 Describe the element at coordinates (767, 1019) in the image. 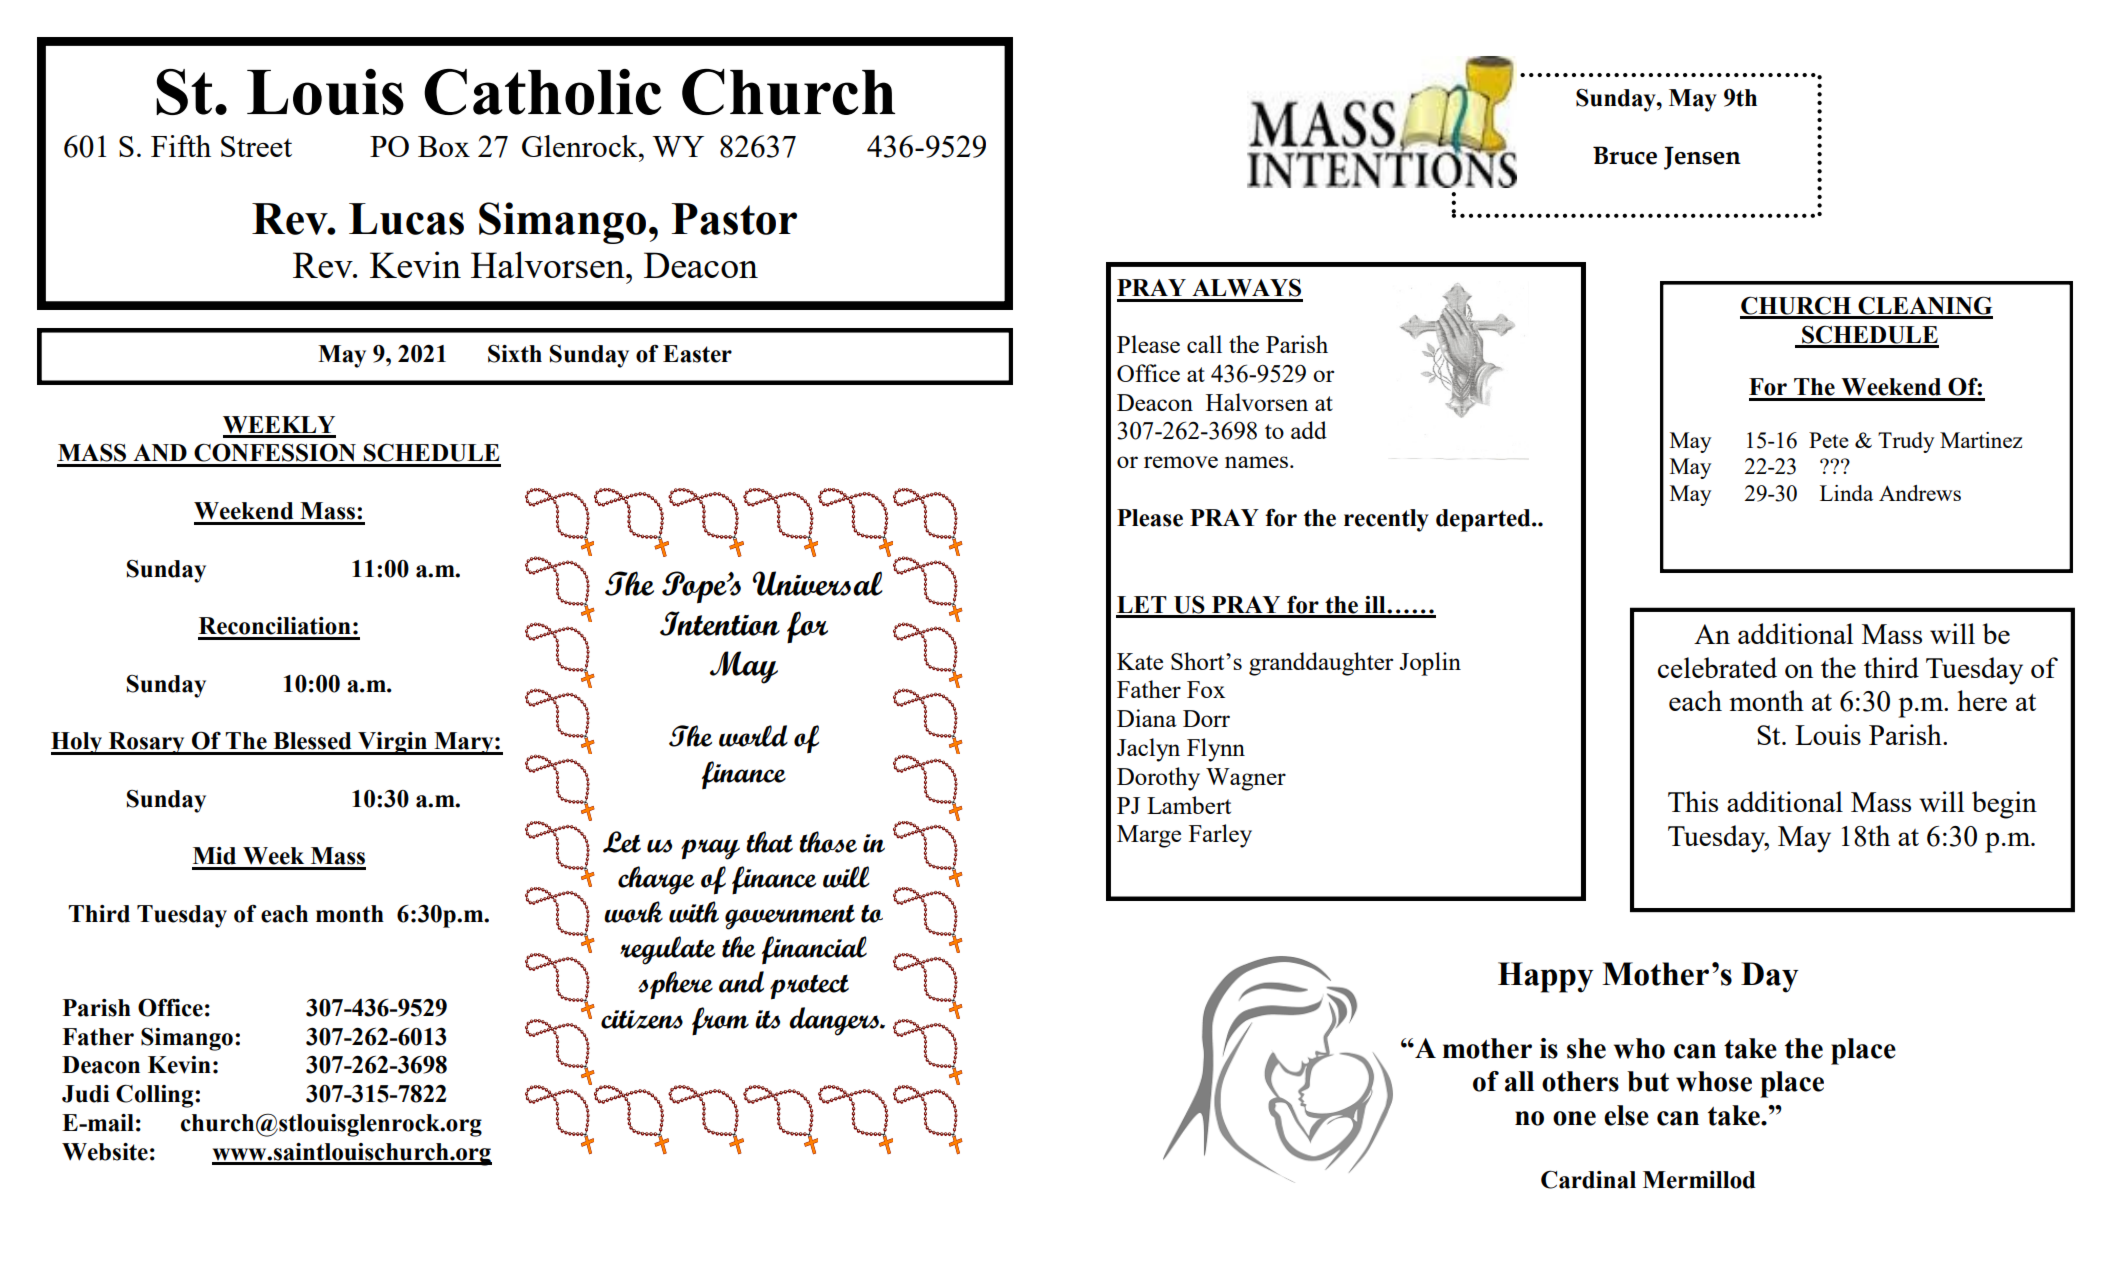

I see `its` at that location.
